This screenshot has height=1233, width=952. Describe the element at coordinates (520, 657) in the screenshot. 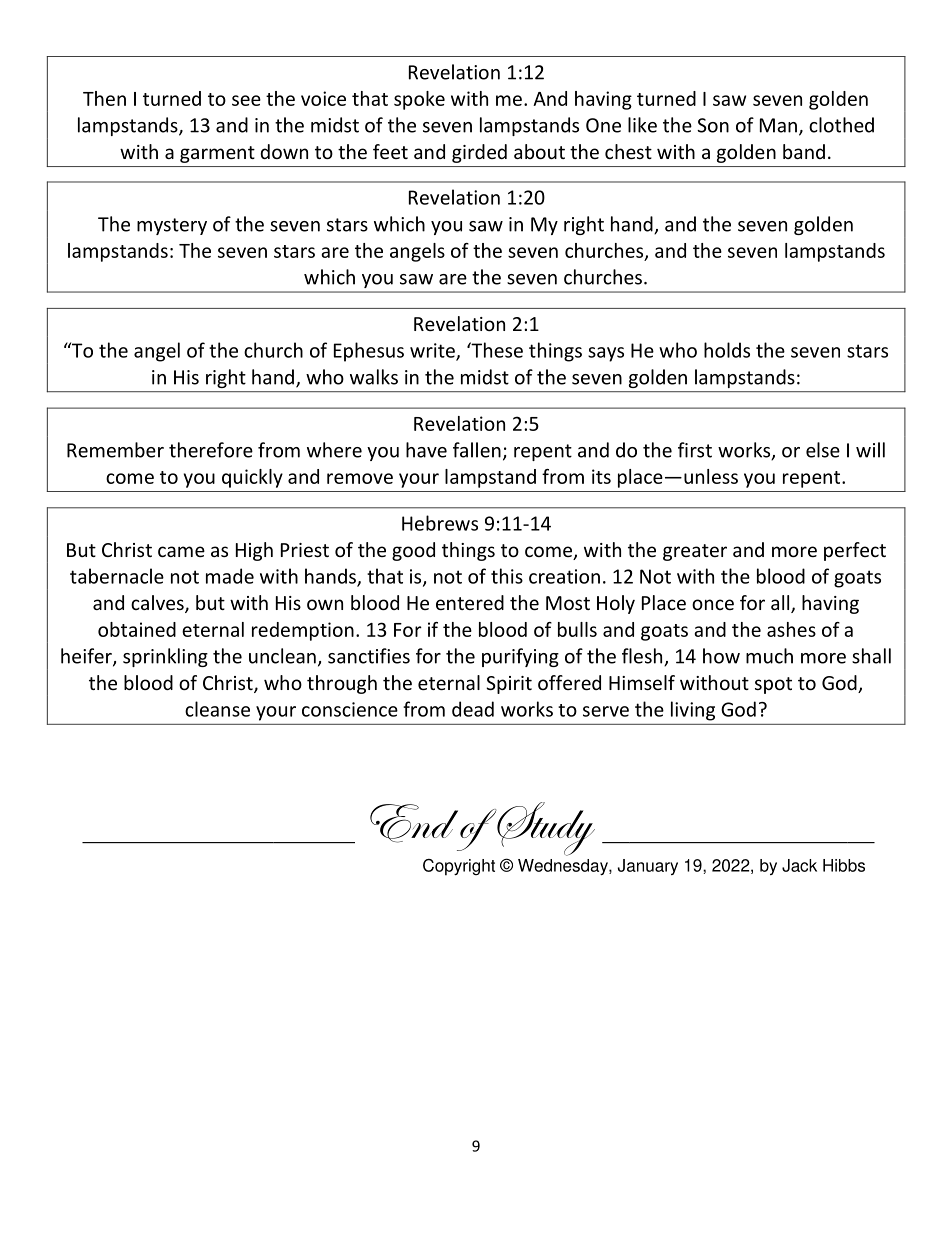

I see `purifying` at that location.
